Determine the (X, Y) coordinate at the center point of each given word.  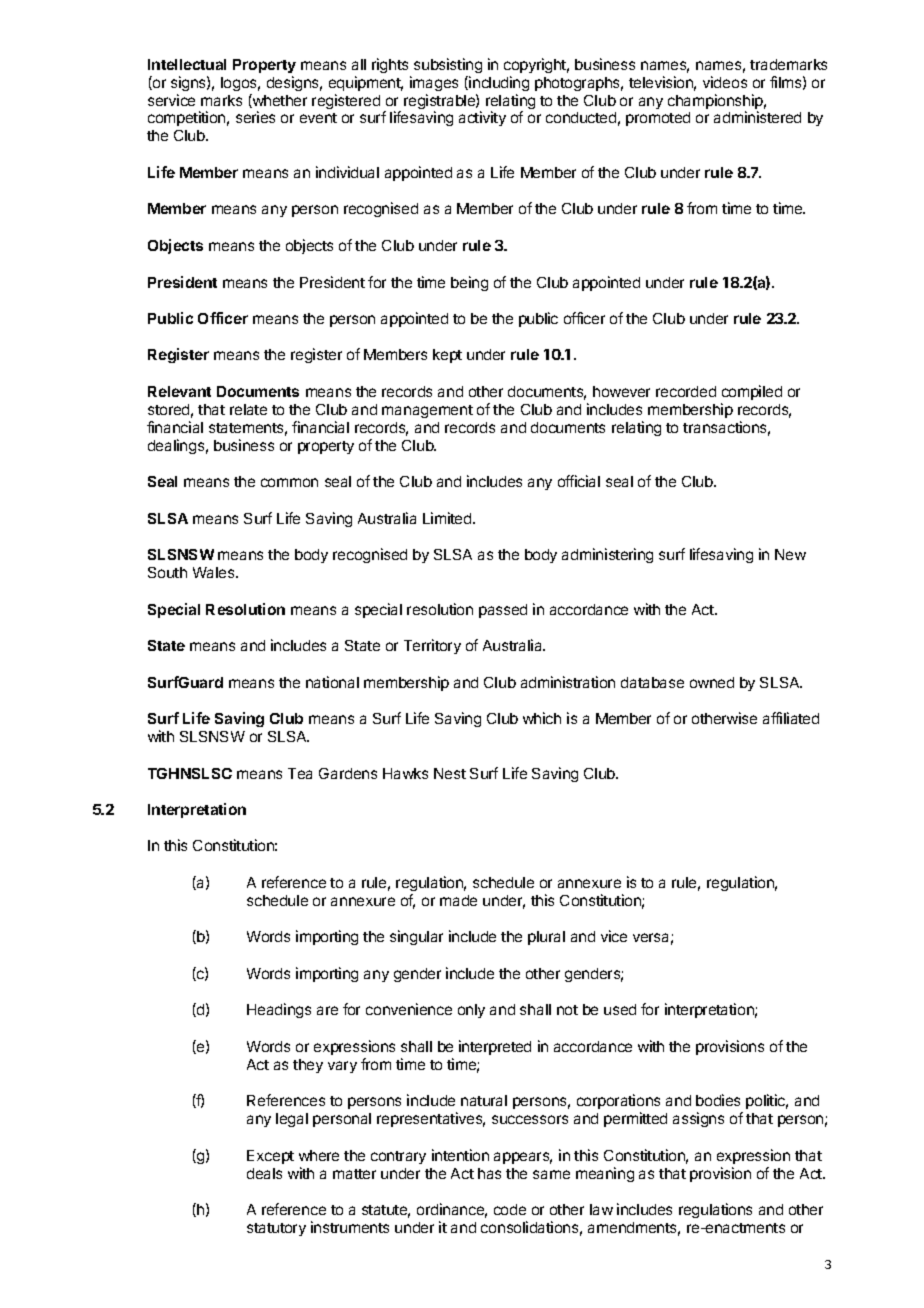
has (489, 1173)
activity (482, 118)
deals (264, 1173)
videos (725, 82)
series (255, 117)
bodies (718, 1100)
